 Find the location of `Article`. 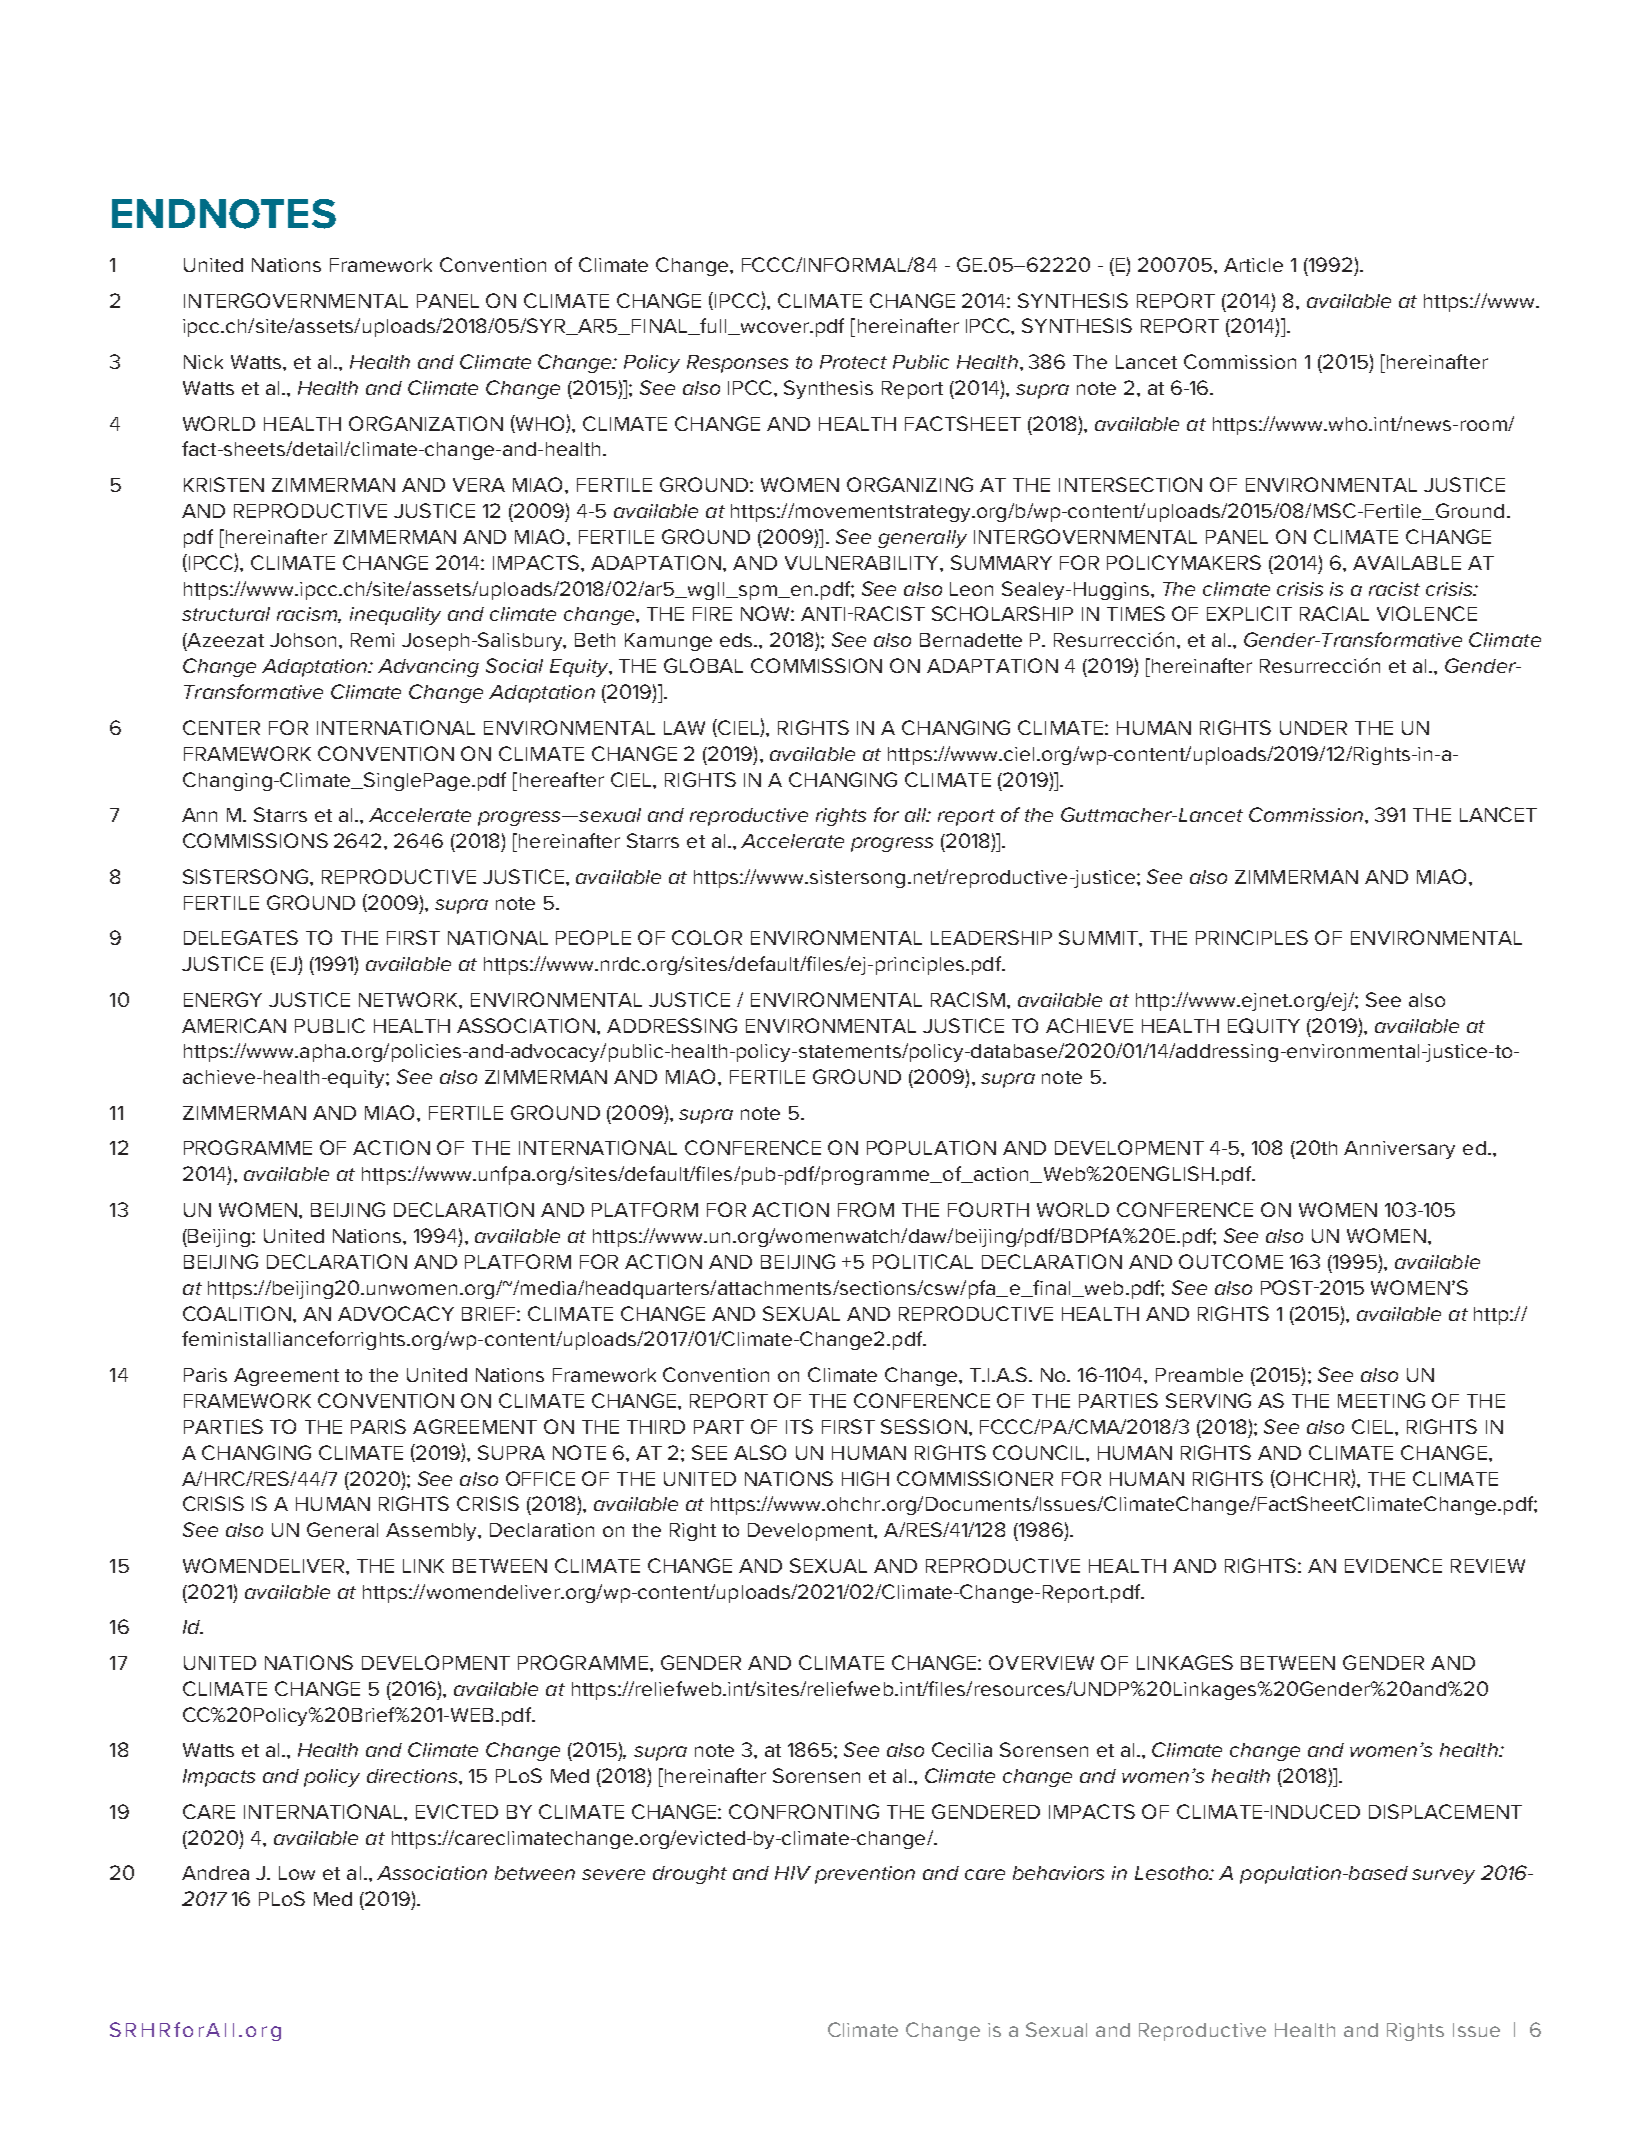

Article is located at coordinates (1253, 265).
